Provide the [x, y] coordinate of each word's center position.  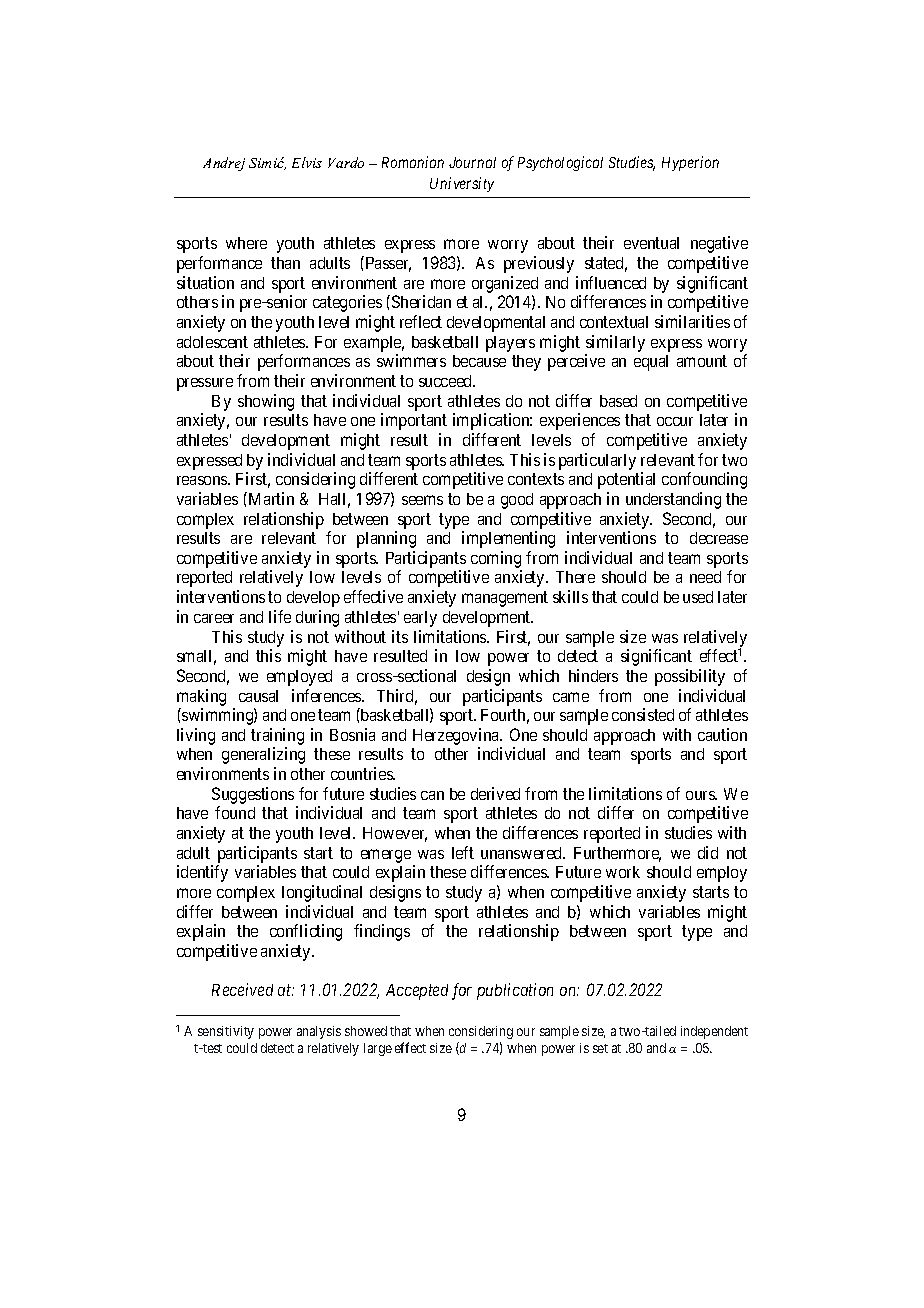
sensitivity [226, 1032]
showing [266, 402]
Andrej [224, 164]
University [462, 184]
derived [495, 793]
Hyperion [690, 163]
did [708, 852]
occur [675, 421]
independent [714, 1032]
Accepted [417, 992]
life [280, 616]
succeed [447, 381]
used [698, 597]
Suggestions [253, 795]
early [420, 619]
